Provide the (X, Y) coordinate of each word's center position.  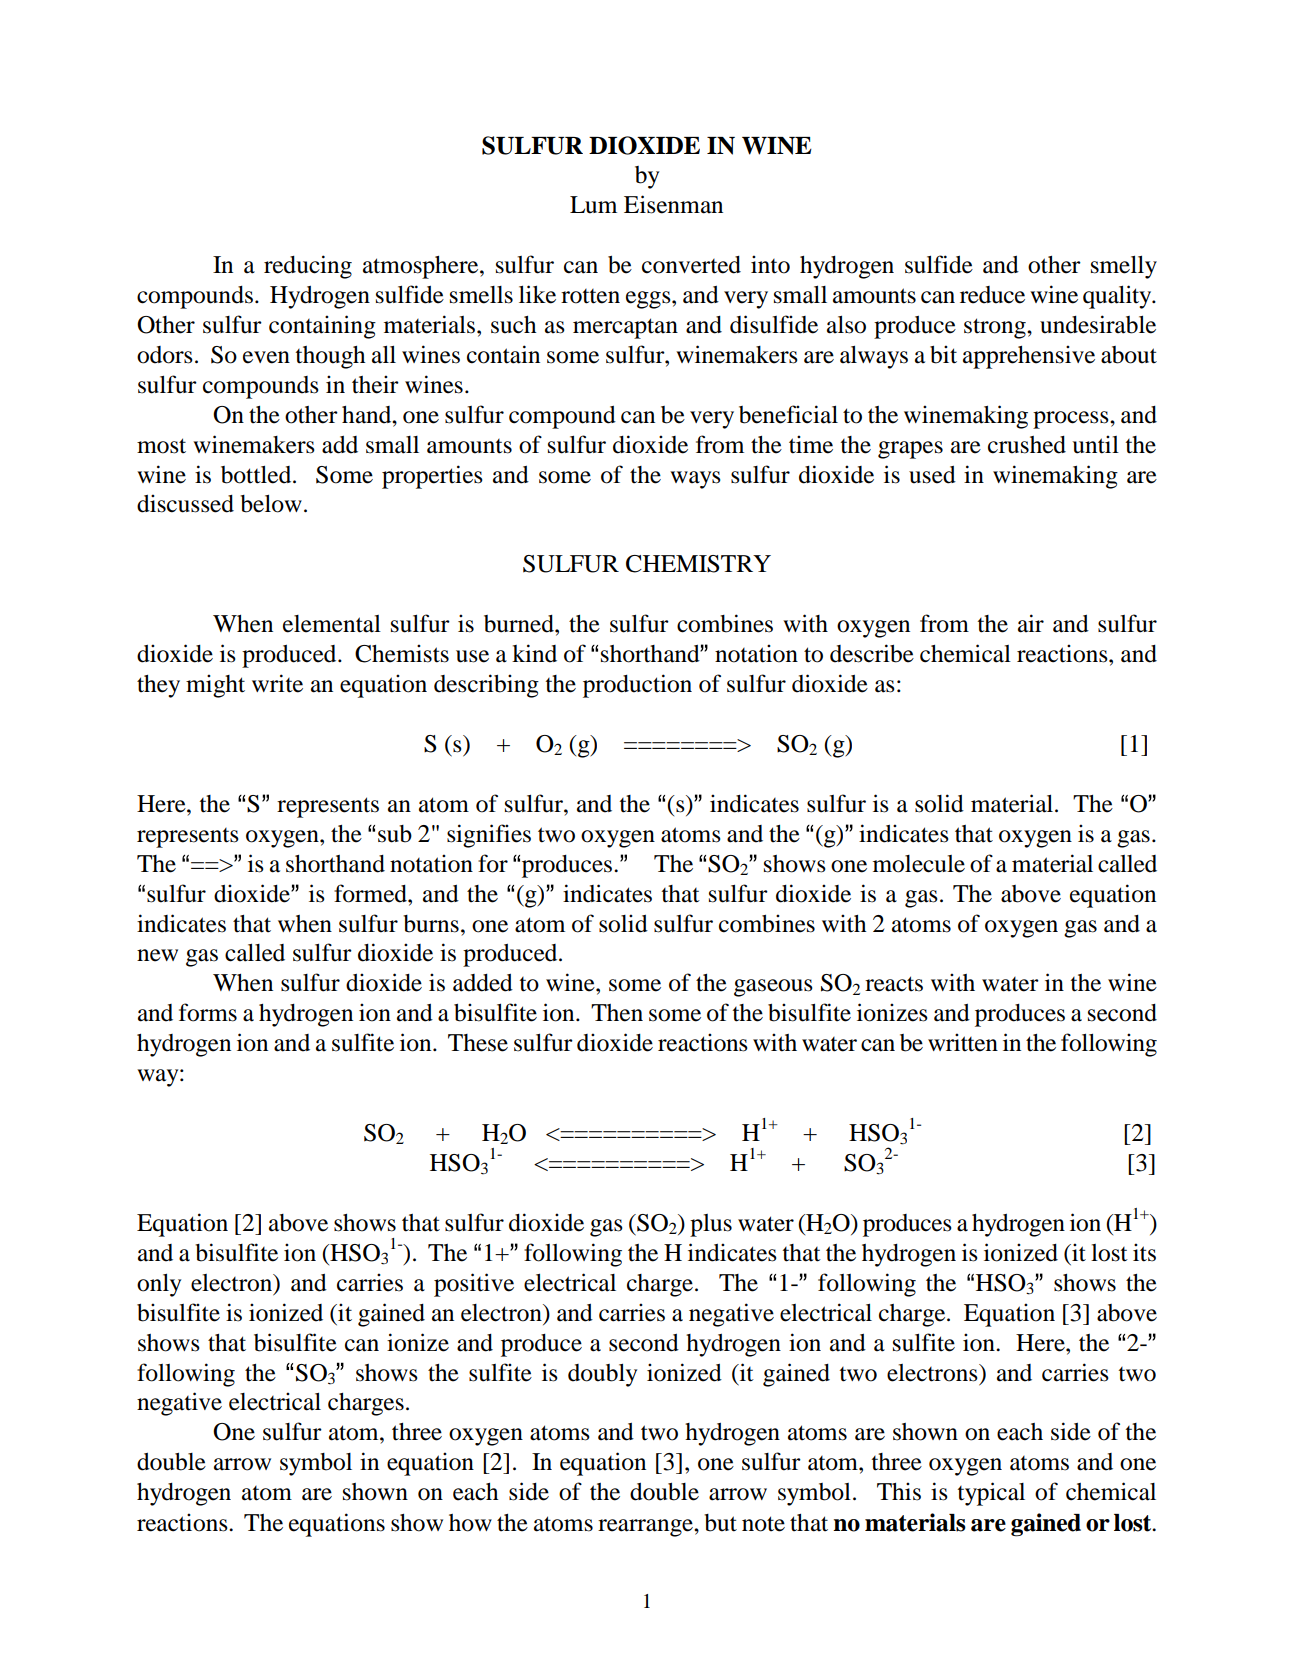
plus (711, 1225)
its (1144, 1252)
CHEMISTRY (698, 564)
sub (395, 834)
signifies (489, 836)
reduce (992, 295)
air (1031, 623)
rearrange (646, 1528)
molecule (919, 864)
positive (474, 1285)
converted (691, 265)
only (159, 1285)
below (271, 504)
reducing (308, 267)
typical (991, 1494)
